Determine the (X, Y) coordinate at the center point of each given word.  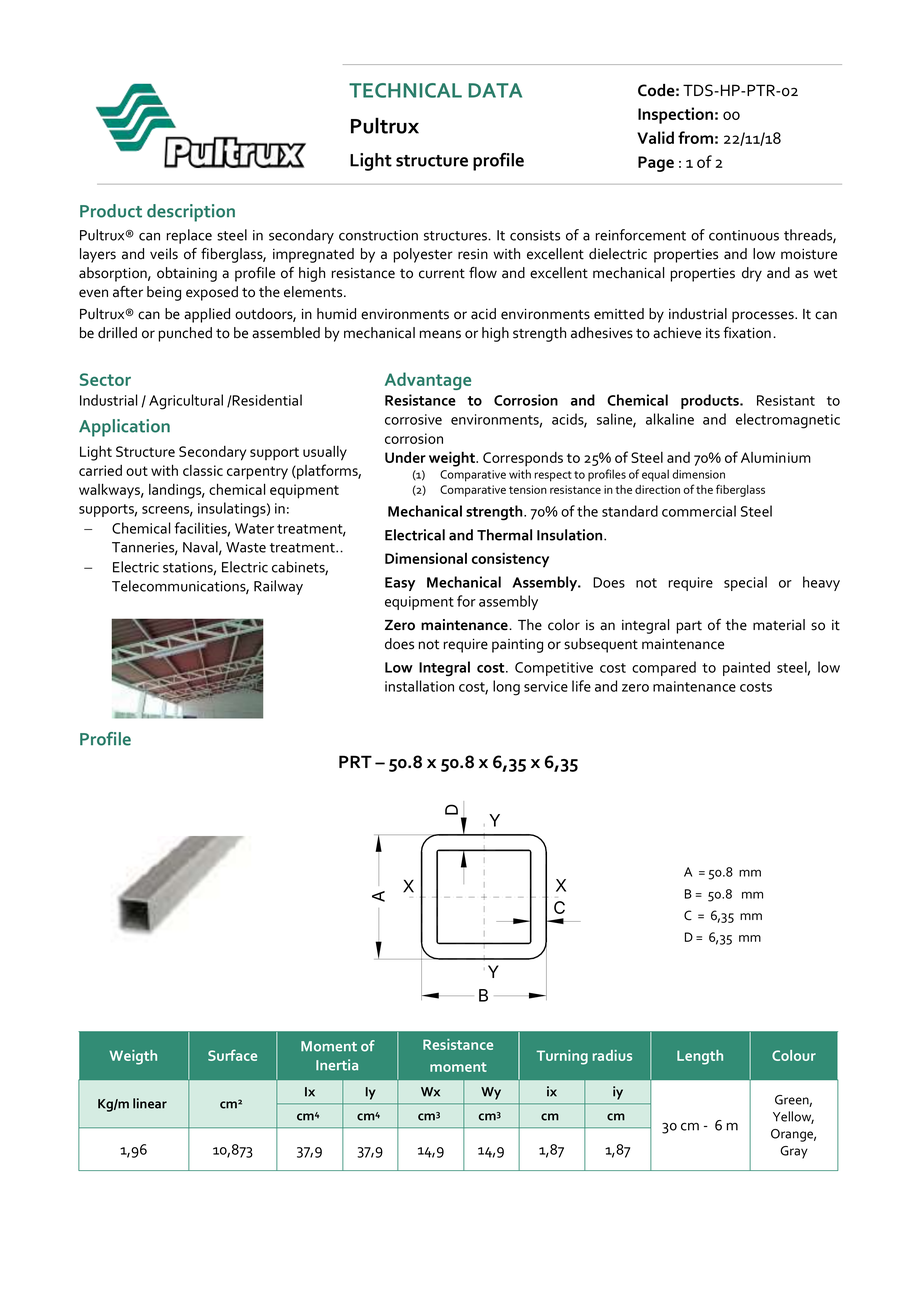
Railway (278, 587)
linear (150, 1103)
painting (517, 646)
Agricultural (186, 402)
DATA (495, 90)
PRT (355, 761)
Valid (655, 137)
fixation (747, 333)
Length (700, 1057)
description (191, 213)
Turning (562, 1057)
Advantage (428, 381)
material (779, 625)
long (506, 688)
